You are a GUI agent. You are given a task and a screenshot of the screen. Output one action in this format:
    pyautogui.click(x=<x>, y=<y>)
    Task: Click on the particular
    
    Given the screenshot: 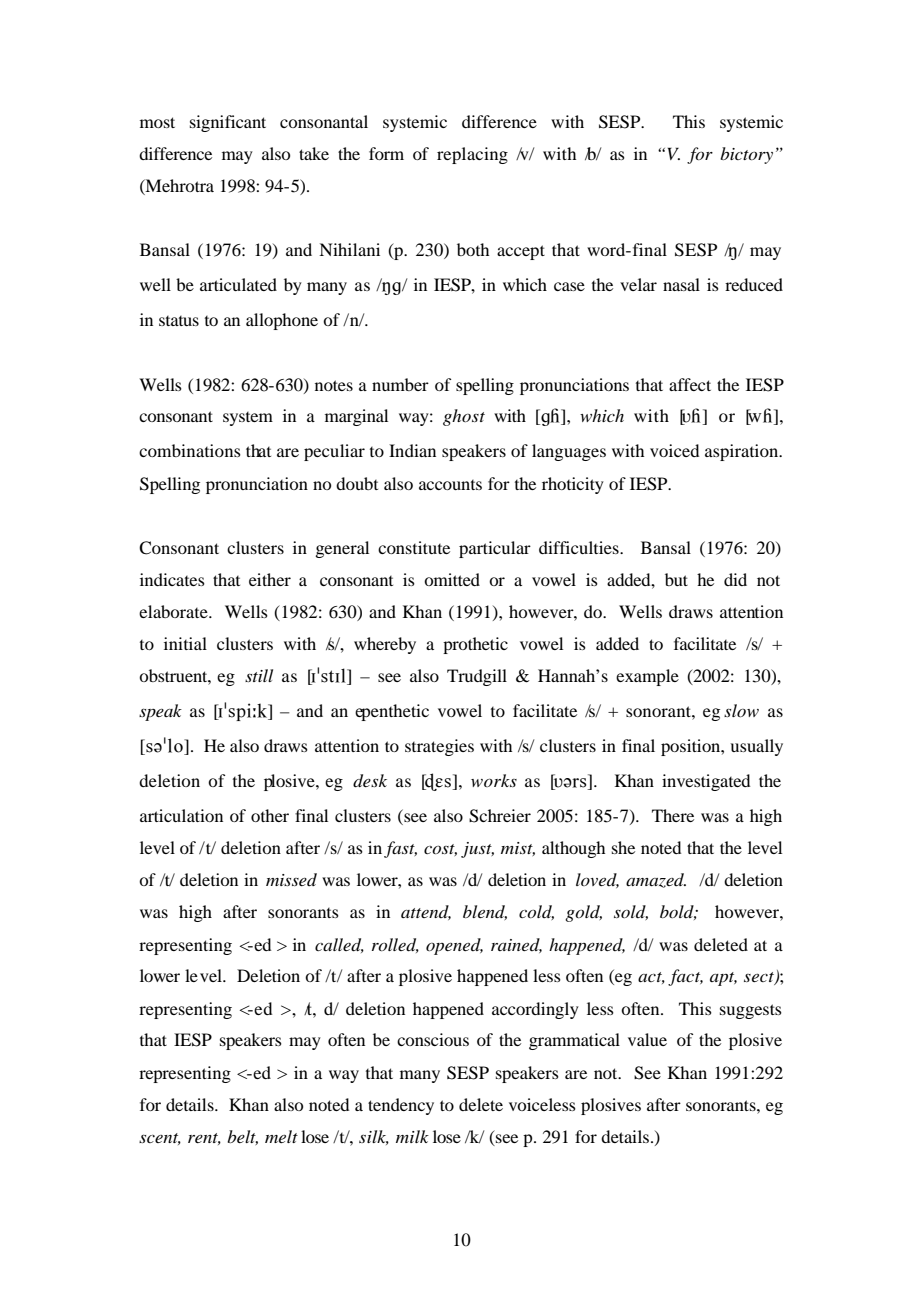 What is the action you would take?
    pyautogui.click(x=495, y=549)
